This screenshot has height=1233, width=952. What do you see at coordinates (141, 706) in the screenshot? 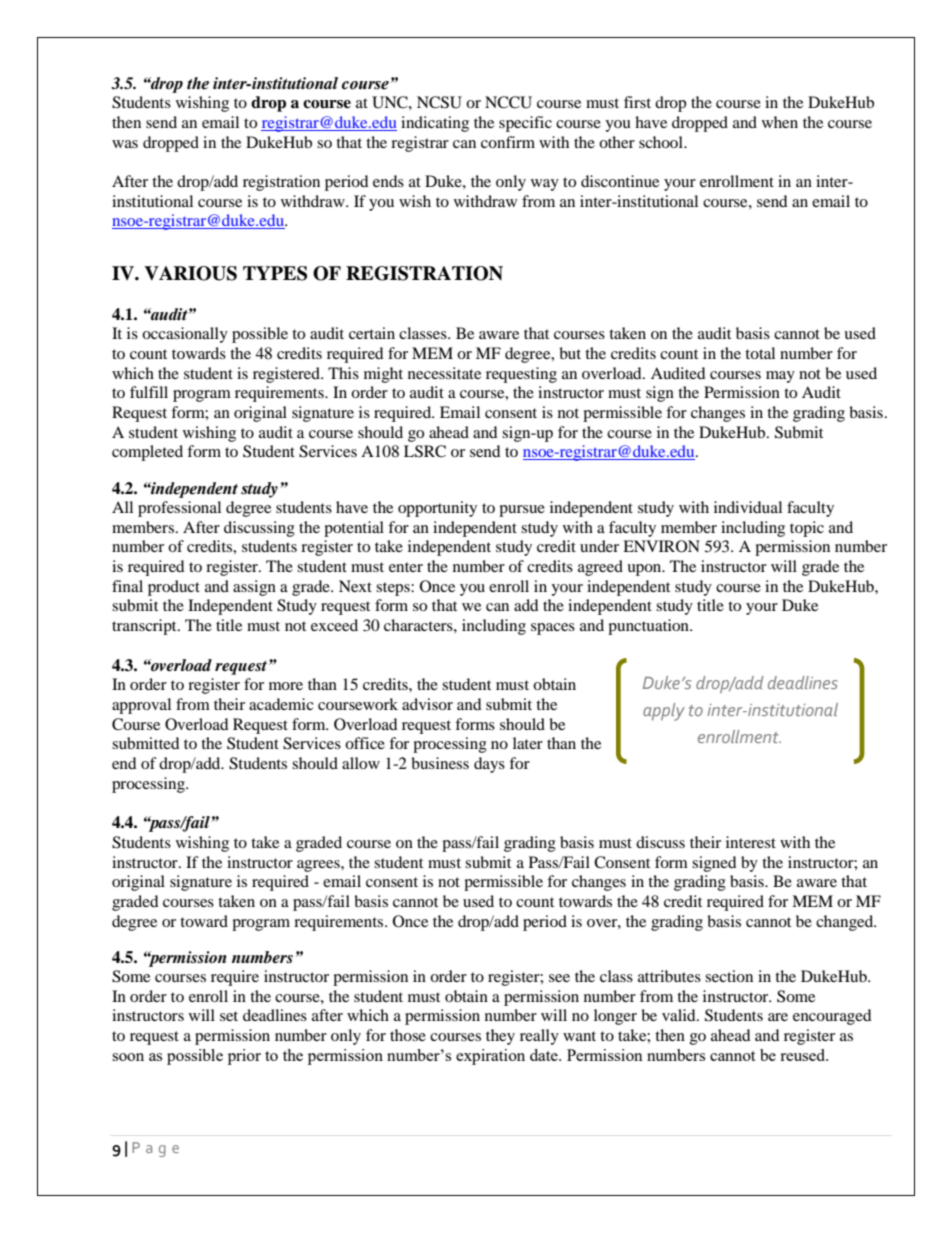
I see `approval` at bounding box center [141, 706].
